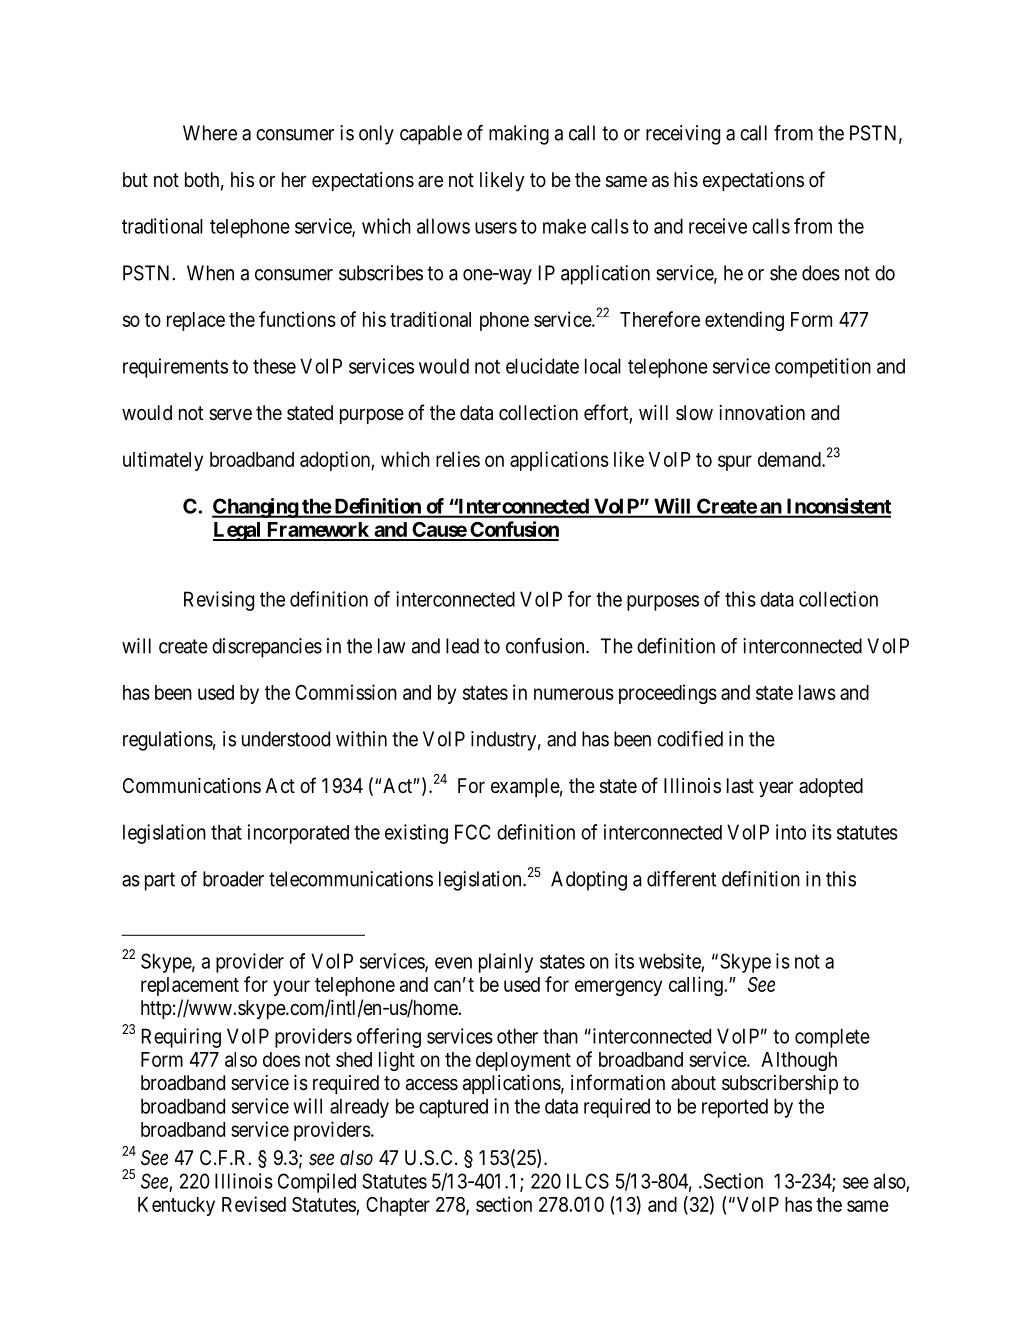 Image resolution: width=1034 pixels, height=1338 pixels. Describe the element at coordinates (254, 1204) in the page. I see `Revised` at that location.
